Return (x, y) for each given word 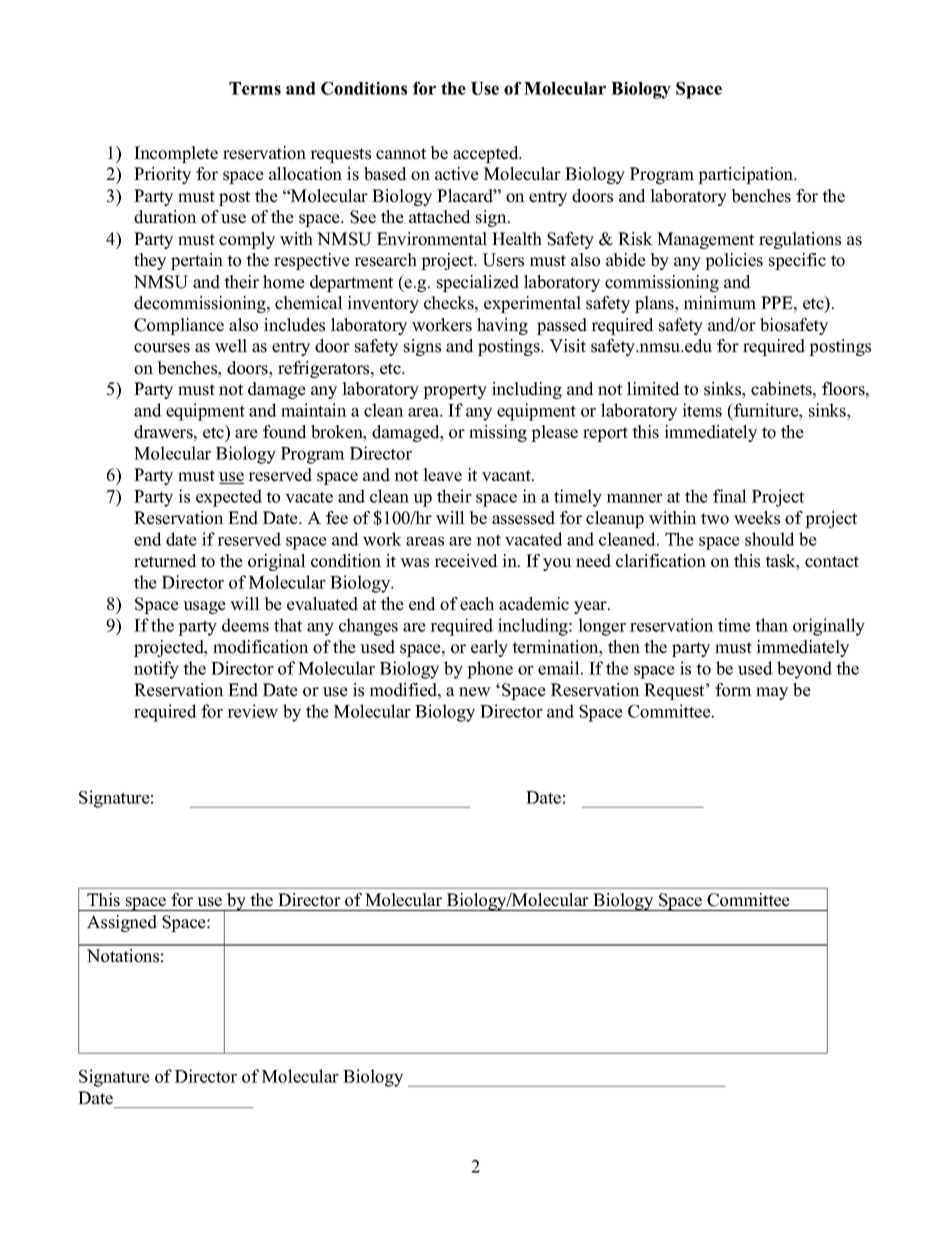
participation (747, 175)
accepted (487, 154)
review (252, 711)
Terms (255, 88)
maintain (314, 410)
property (455, 391)
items (702, 410)
